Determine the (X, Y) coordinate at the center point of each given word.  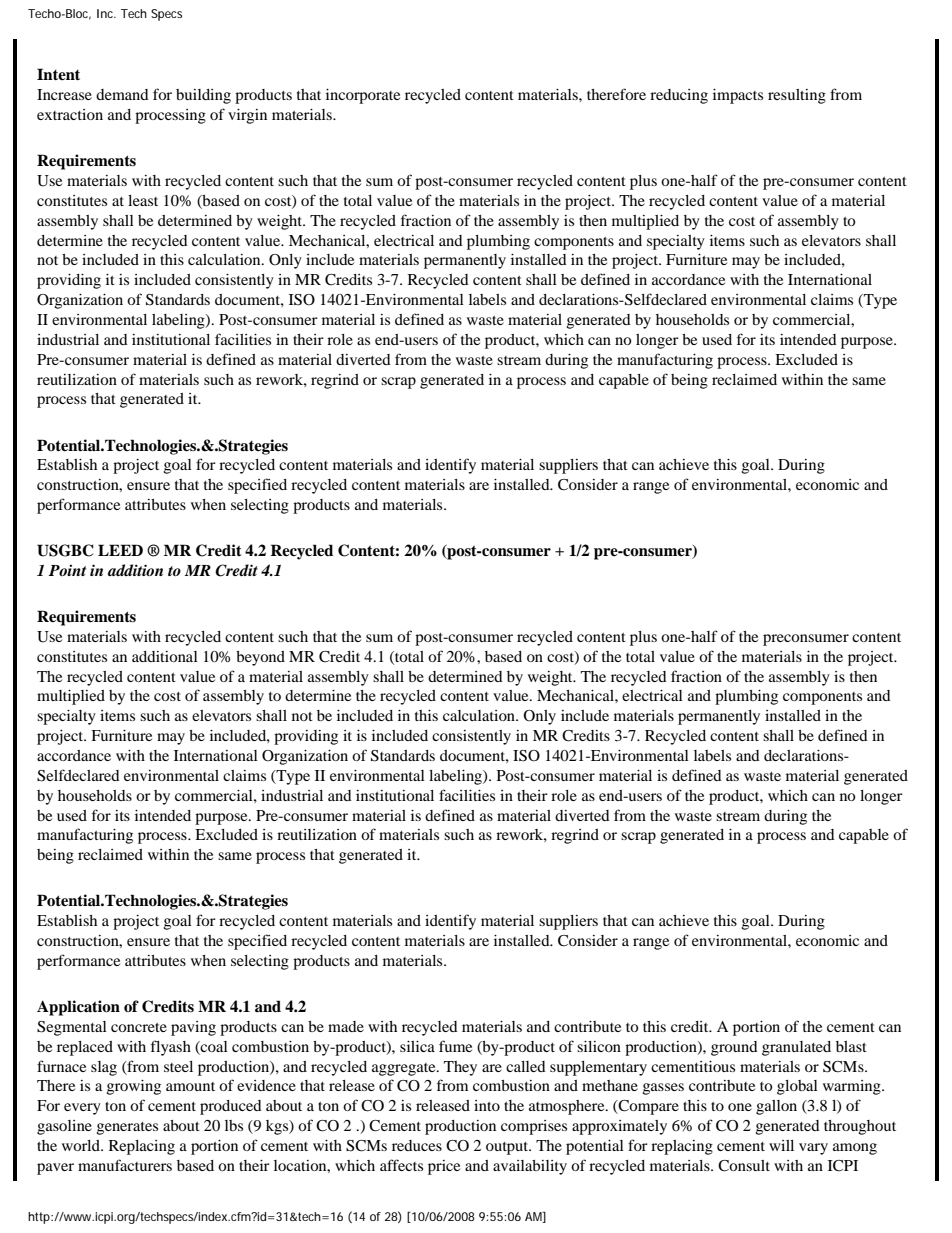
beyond (260, 658)
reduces (417, 1145)
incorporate (363, 96)
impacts (738, 96)
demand (122, 94)
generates (127, 1128)
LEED (120, 550)
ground (734, 1048)
